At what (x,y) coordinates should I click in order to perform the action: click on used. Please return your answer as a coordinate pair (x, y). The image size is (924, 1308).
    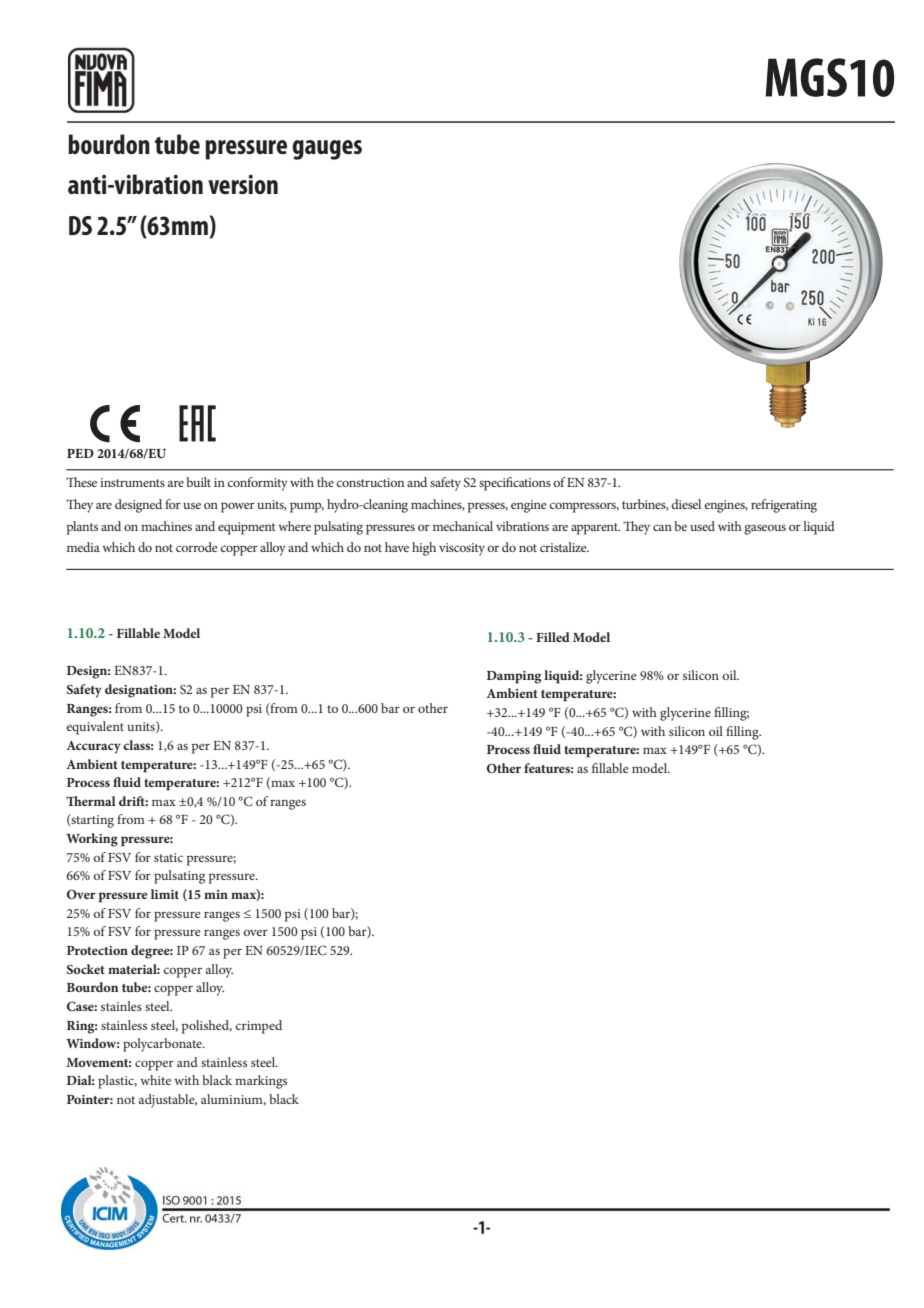
    Looking at the image, I should click on (702, 526).
